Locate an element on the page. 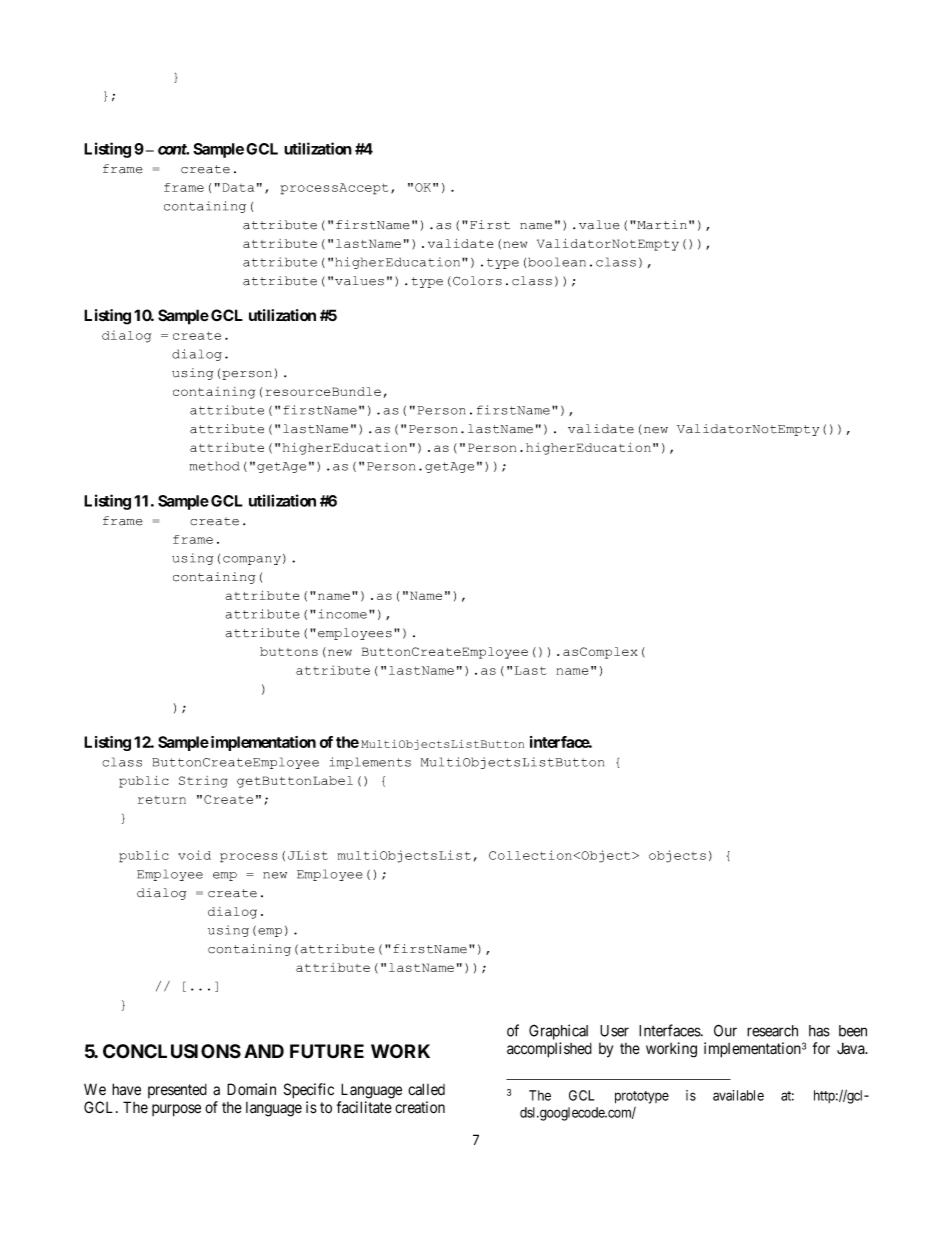  implements is located at coordinates (370, 763).
